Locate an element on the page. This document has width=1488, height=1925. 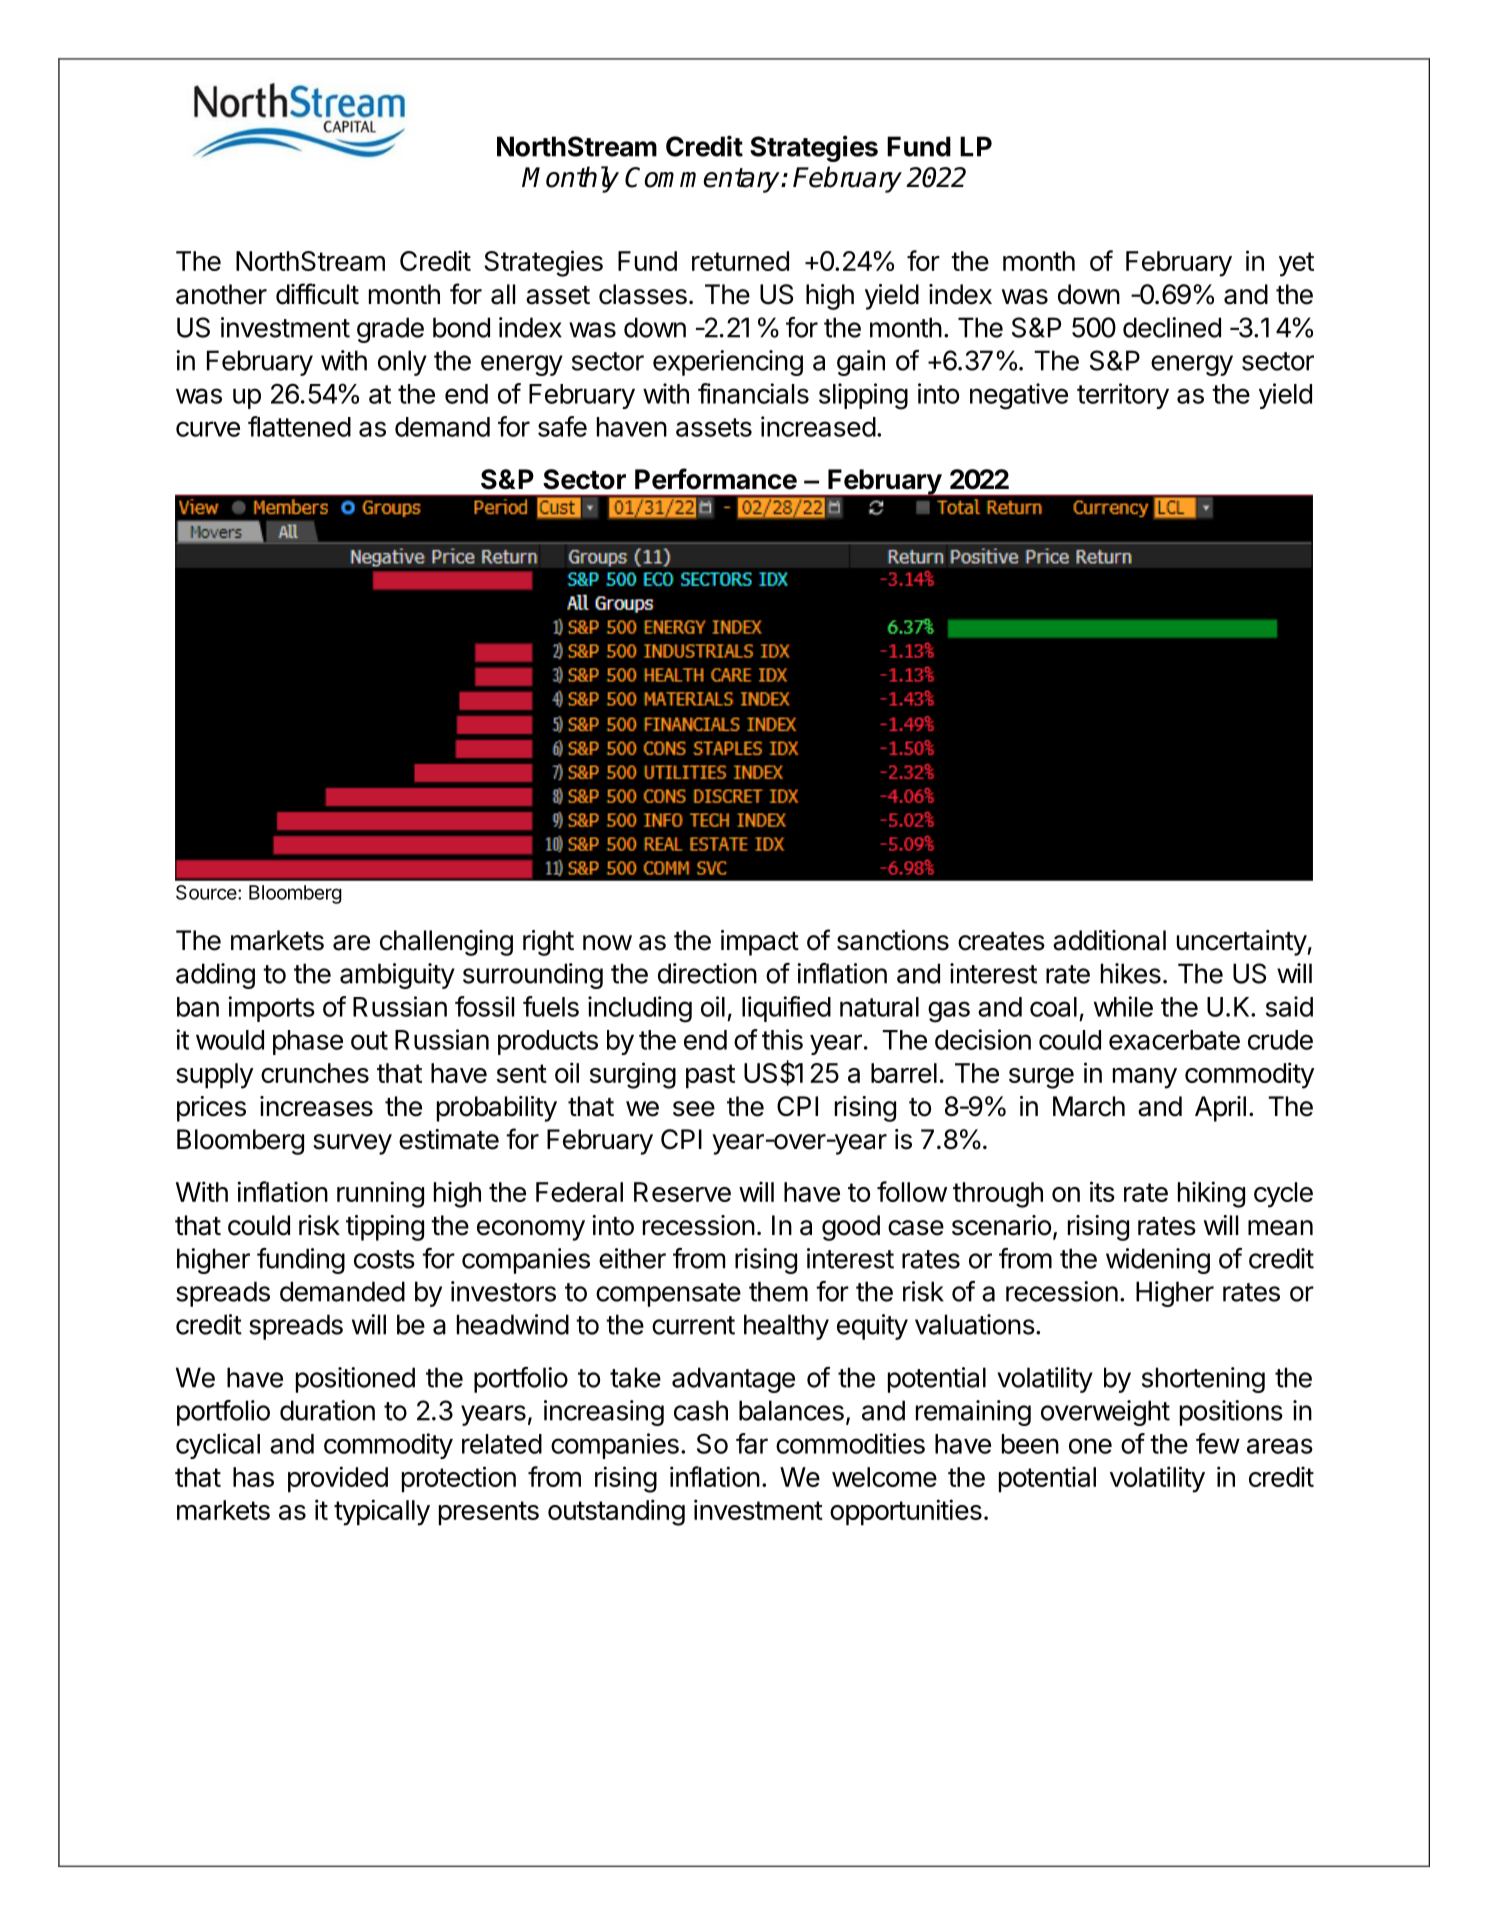
impact is located at coordinates (760, 943).
